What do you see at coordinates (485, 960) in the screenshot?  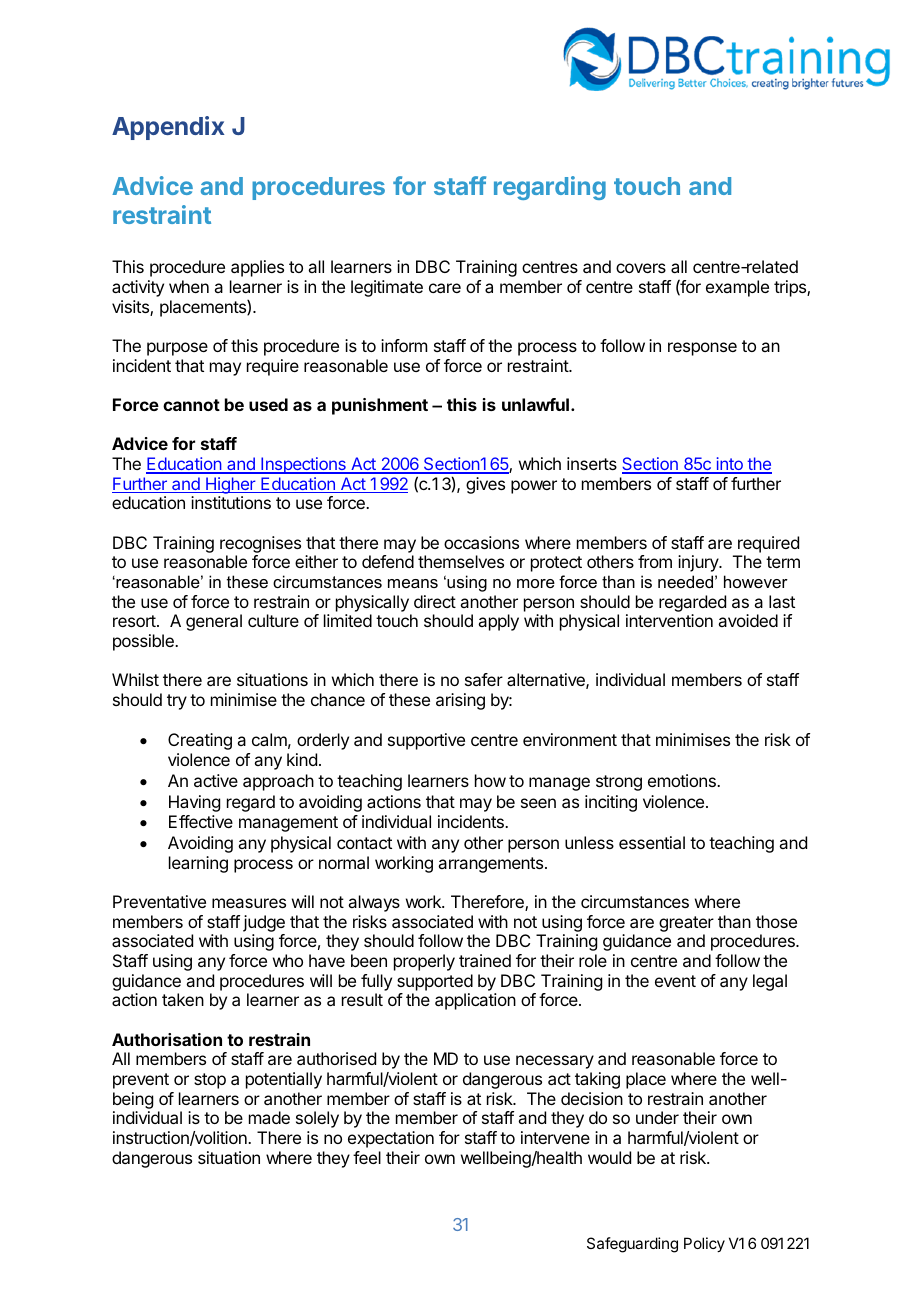 I see `trained` at bounding box center [485, 960].
